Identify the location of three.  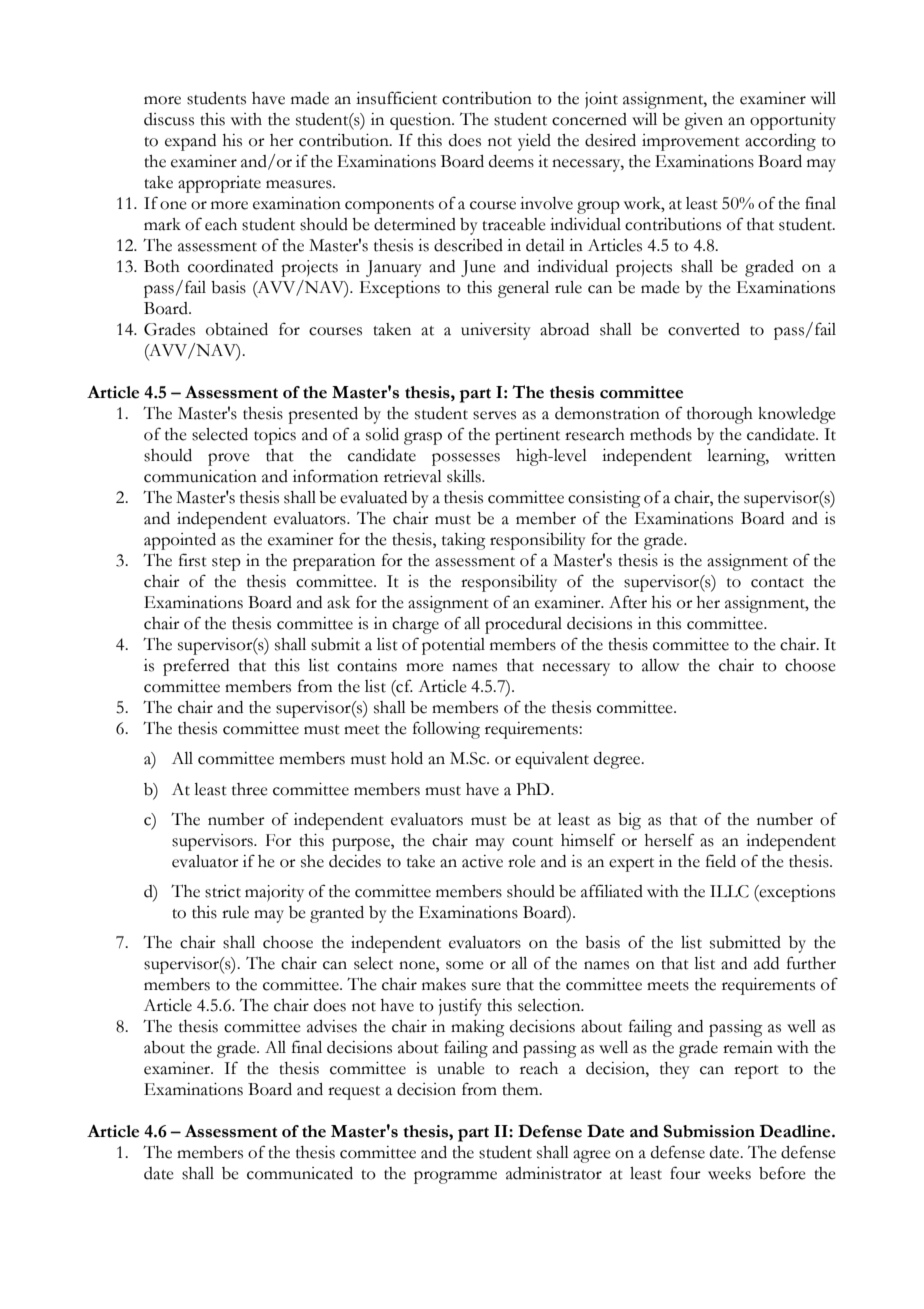
(250, 789).
